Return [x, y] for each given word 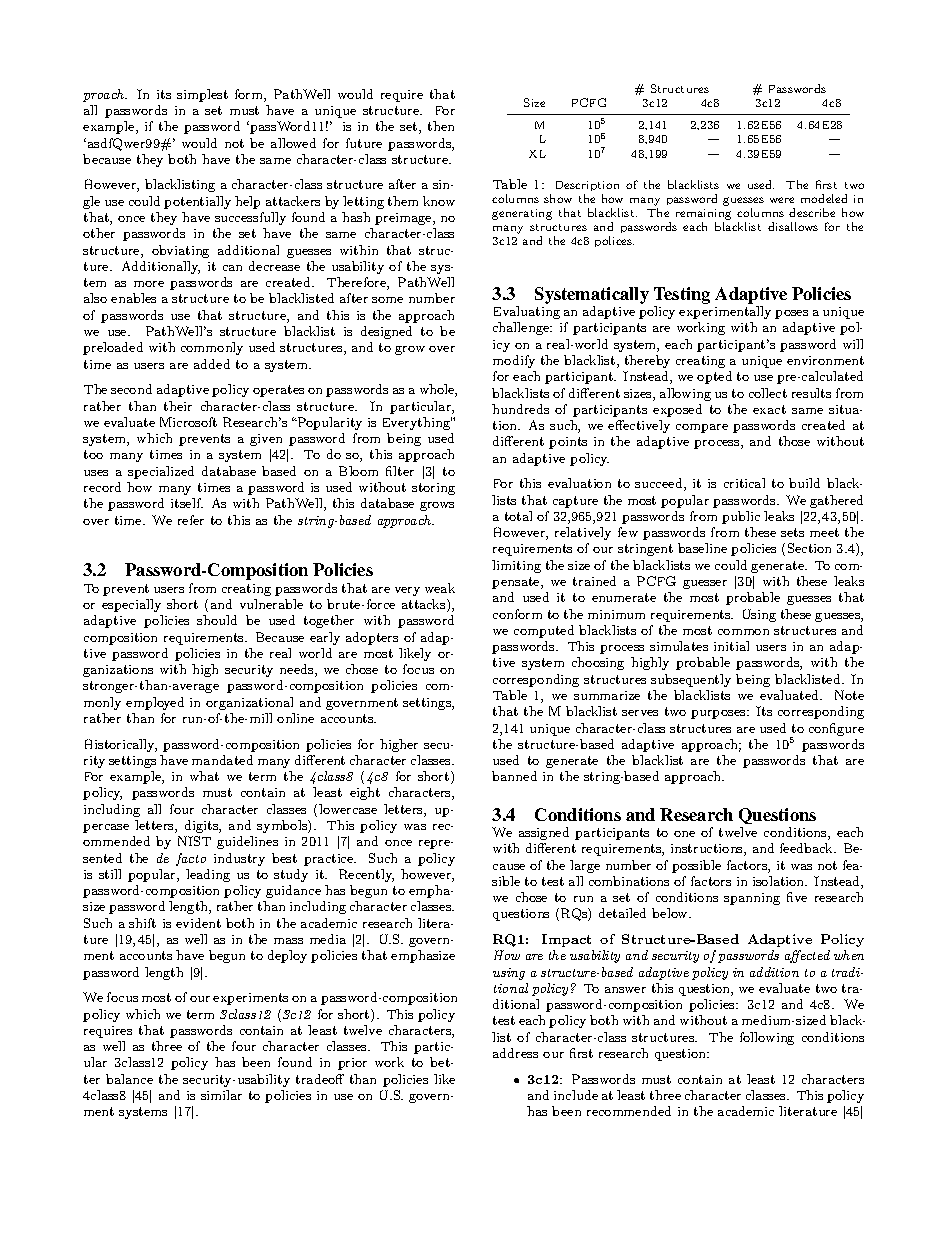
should [217, 620]
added [212, 364]
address [515, 1053]
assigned [544, 833]
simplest [202, 95]
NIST [194, 841]
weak [440, 588]
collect [768, 393]
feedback [807, 848]
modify [514, 361]
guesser [705, 584]
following [767, 1038]
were [782, 200]
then [441, 126]
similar [221, 1095]
